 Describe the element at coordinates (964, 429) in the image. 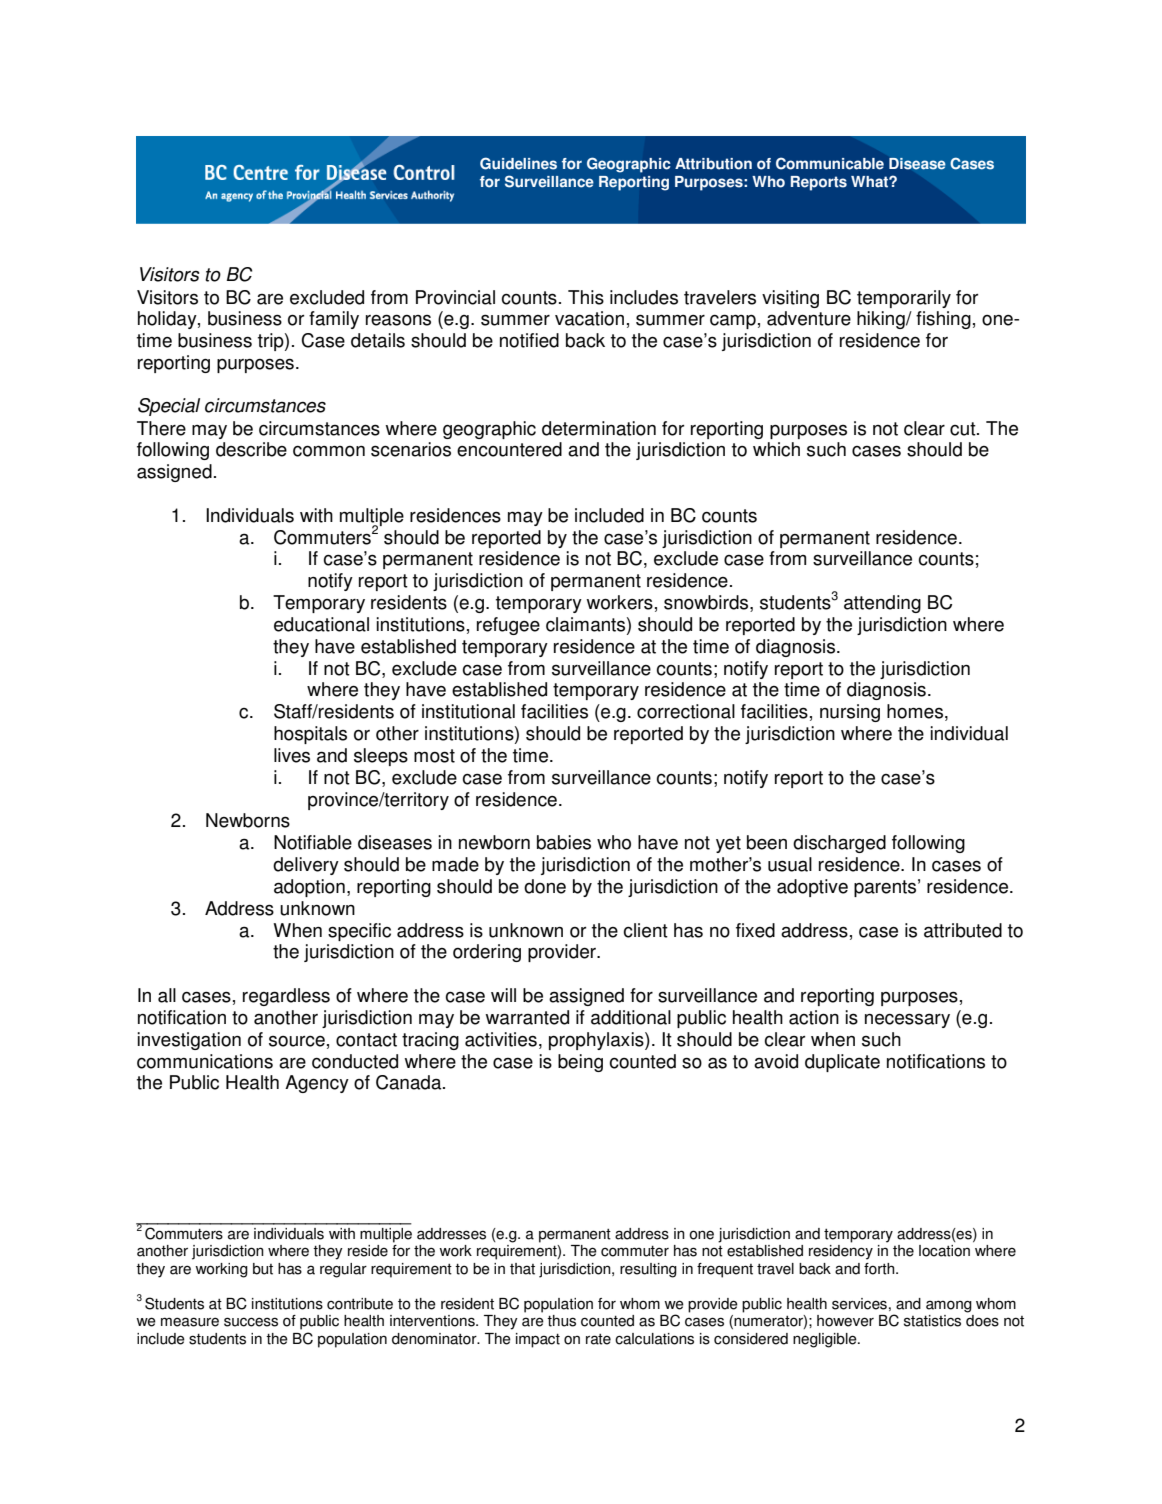

I see `cut` at that location.
